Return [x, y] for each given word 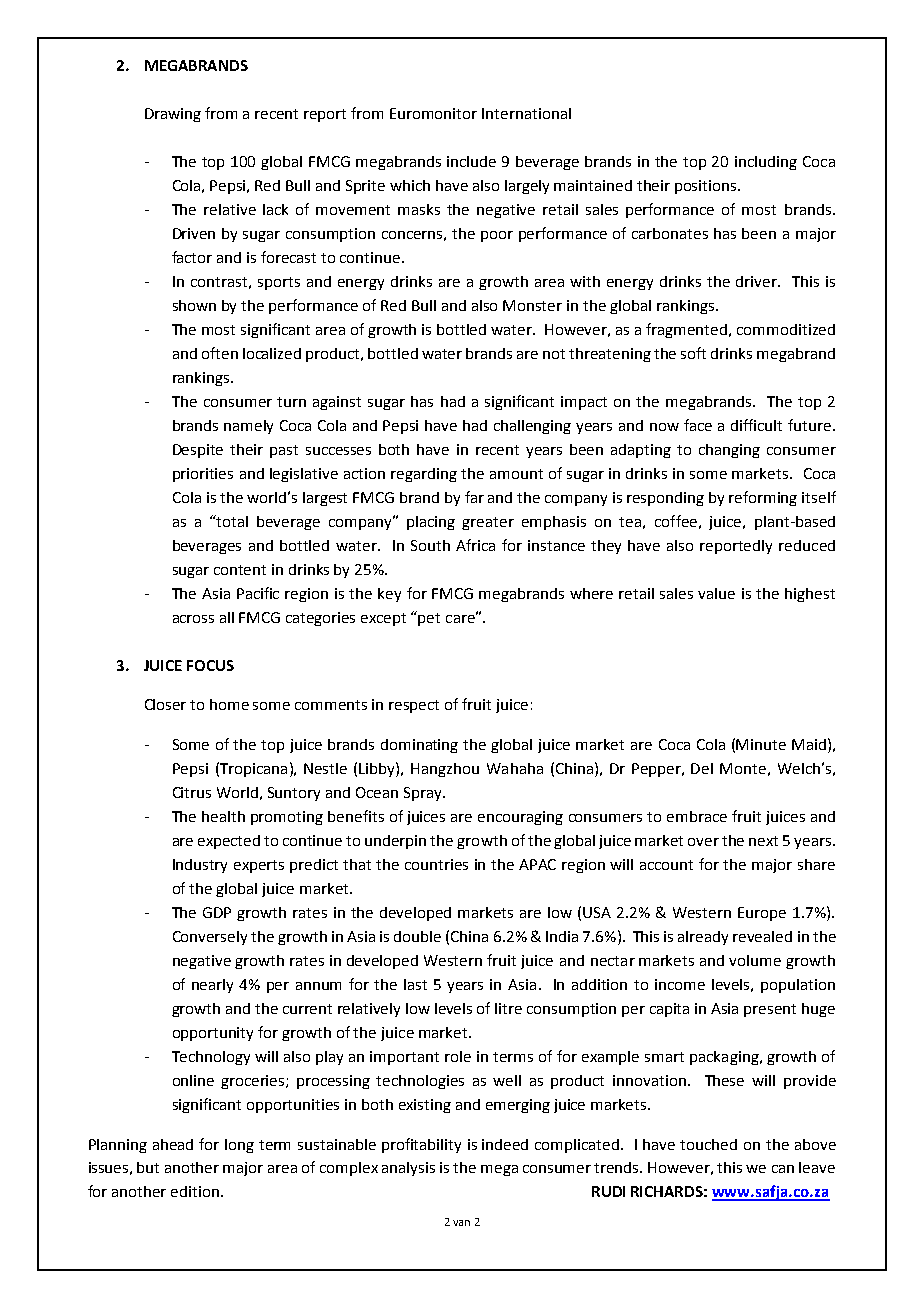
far [474, 497]
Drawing [173, 115]
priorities [203, 475]
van [461, 1223]
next [763, 841]
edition [196, 1191]
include [471, 161]
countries [436, 864]
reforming [763, 498]
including [766, 163]
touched [708, 1144]
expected [229, 842]
